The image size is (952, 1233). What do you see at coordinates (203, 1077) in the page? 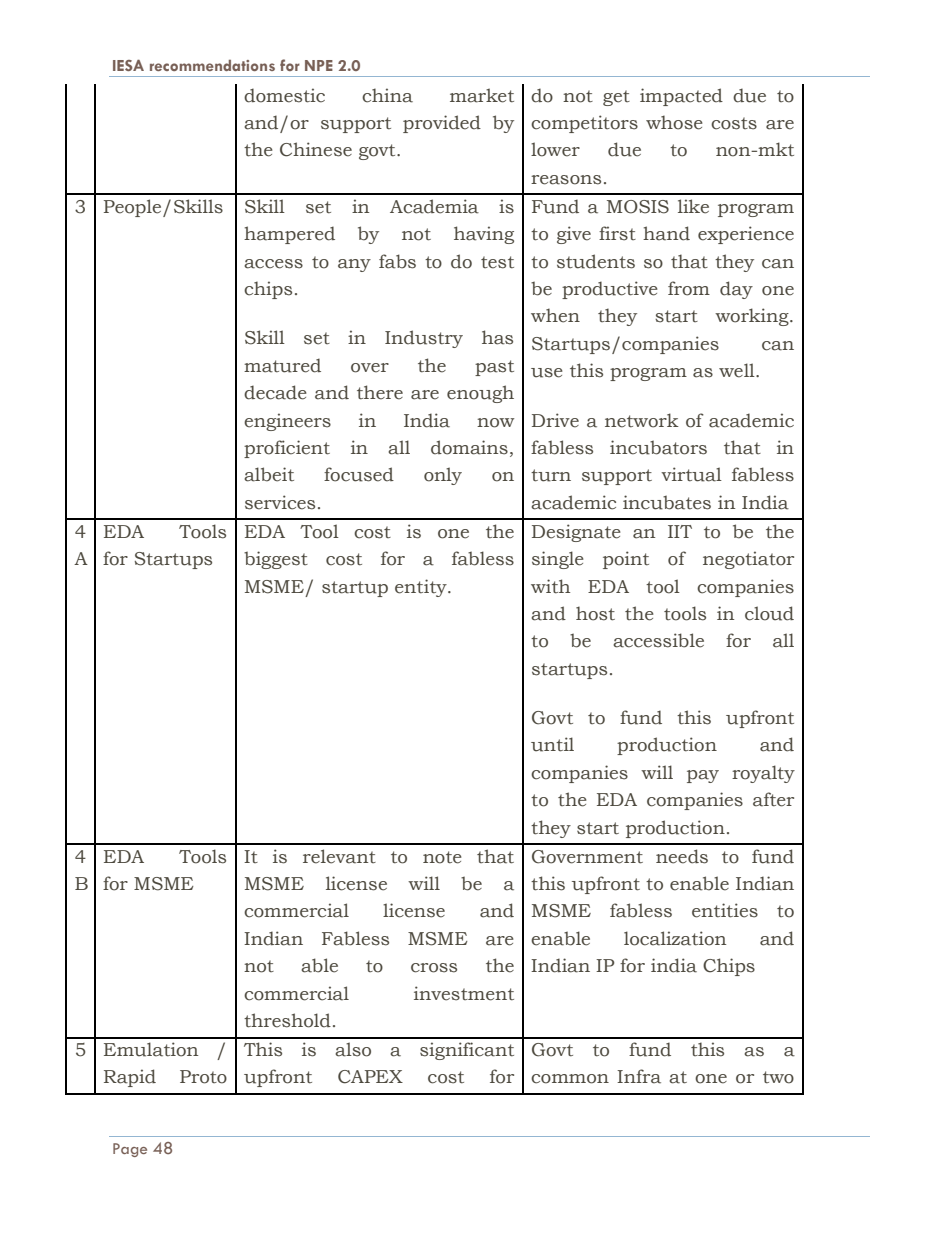
I see `Proto` at bounding box center [203, 1077].
